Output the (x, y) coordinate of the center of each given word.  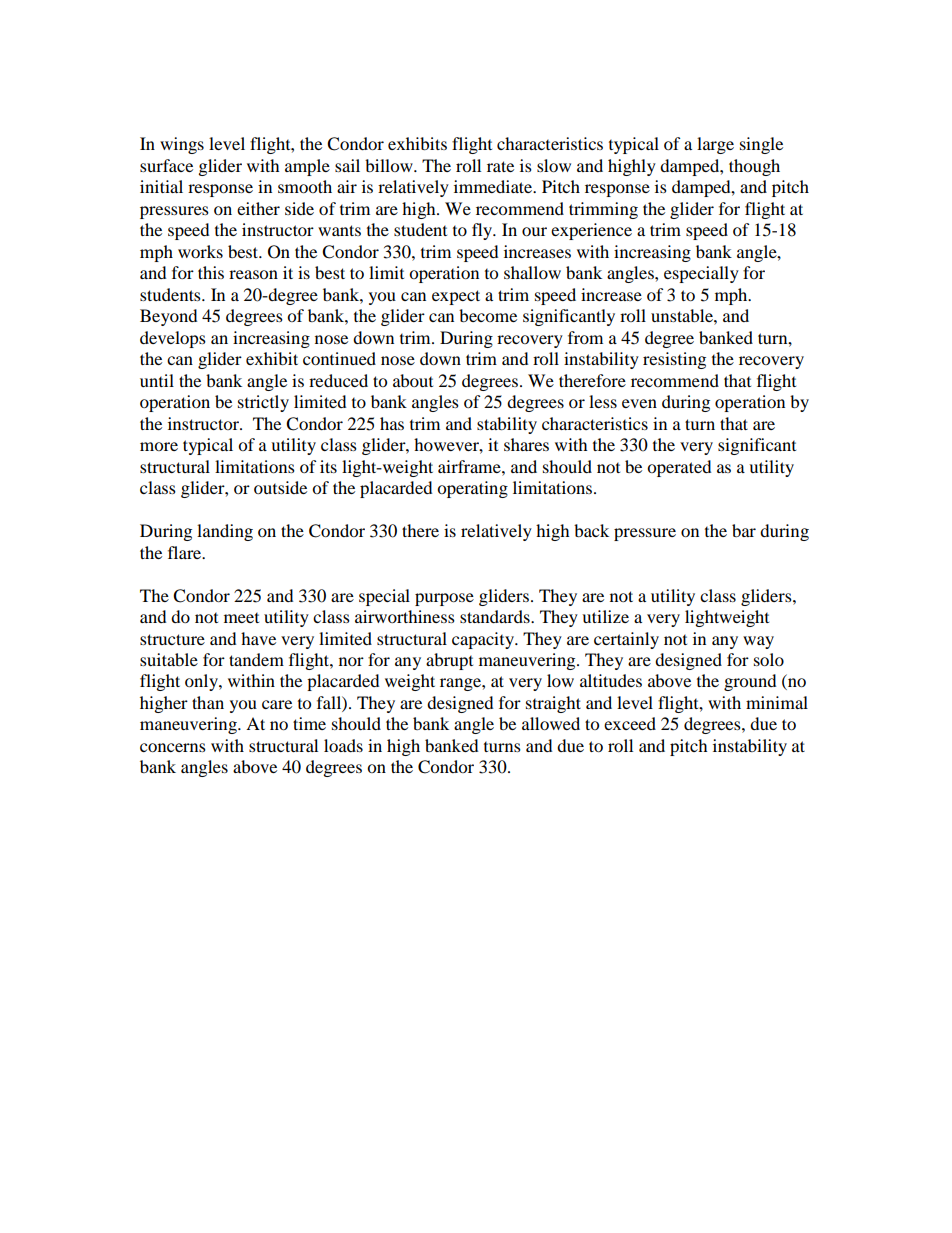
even (639, 403)
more (159, 446)
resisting (674, 360)
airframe (470, 466)
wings (182, 145)
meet (241, 617)
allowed (551, 723)
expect (456, 297)
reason (253, 274)
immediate (494, 186)
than (208, 702)
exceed (630, 723)
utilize (605, 616)
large (715, 145)
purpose (444, 599)
